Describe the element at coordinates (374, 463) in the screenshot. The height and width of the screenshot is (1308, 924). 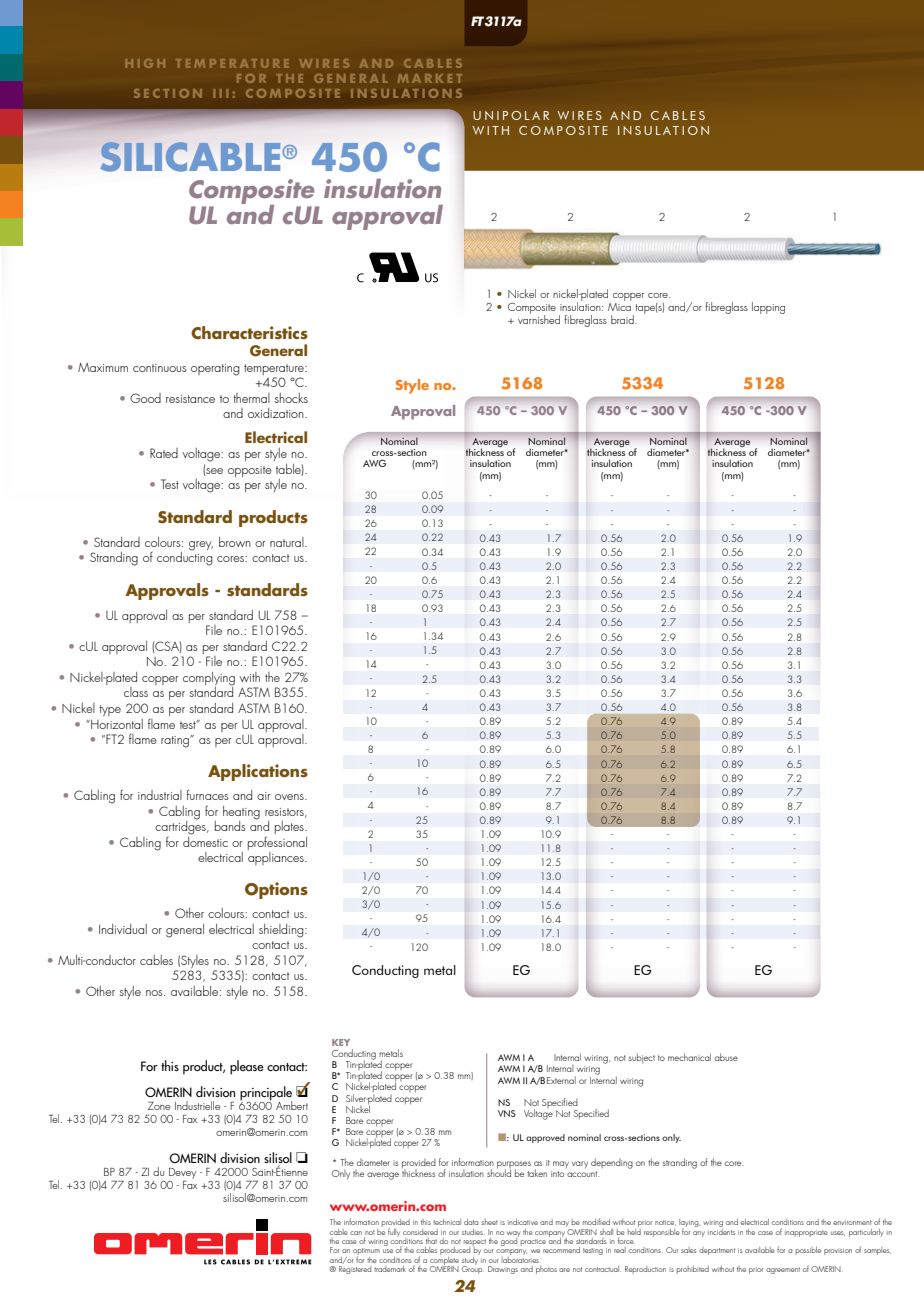
I see `AWG` at that location.
